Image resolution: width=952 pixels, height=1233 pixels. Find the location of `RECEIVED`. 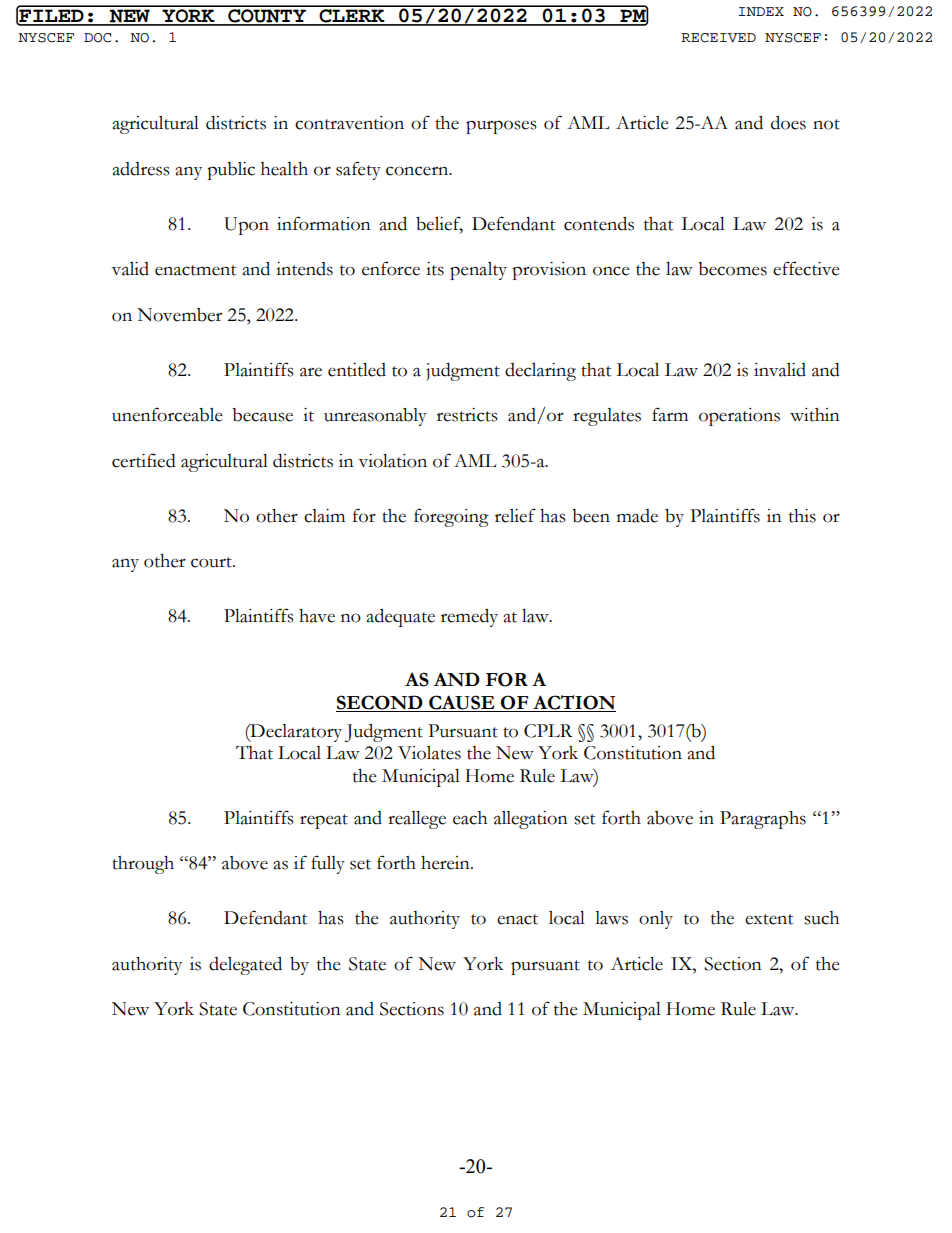

RECEIVED is located at coordinates (718, 38).
